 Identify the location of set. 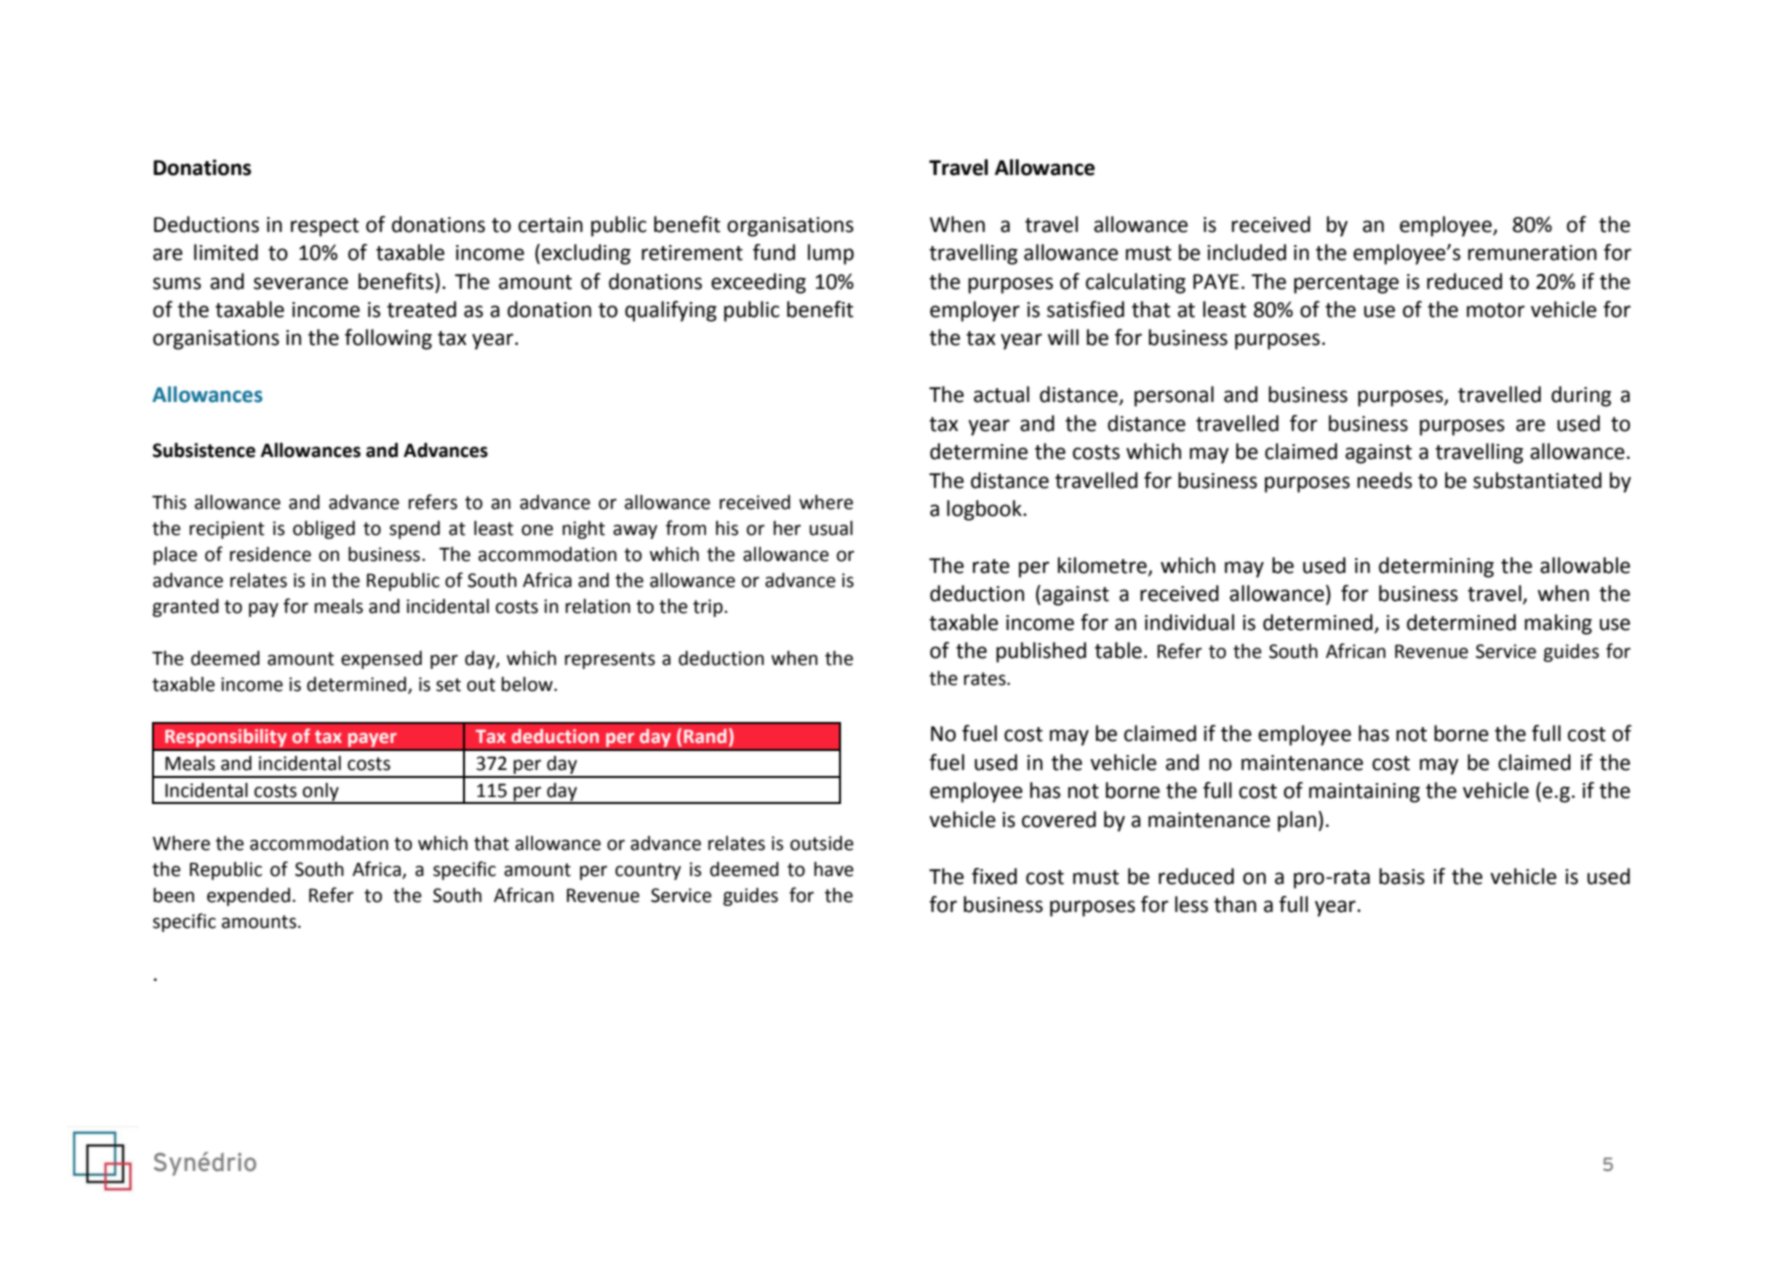
(448, 685).
